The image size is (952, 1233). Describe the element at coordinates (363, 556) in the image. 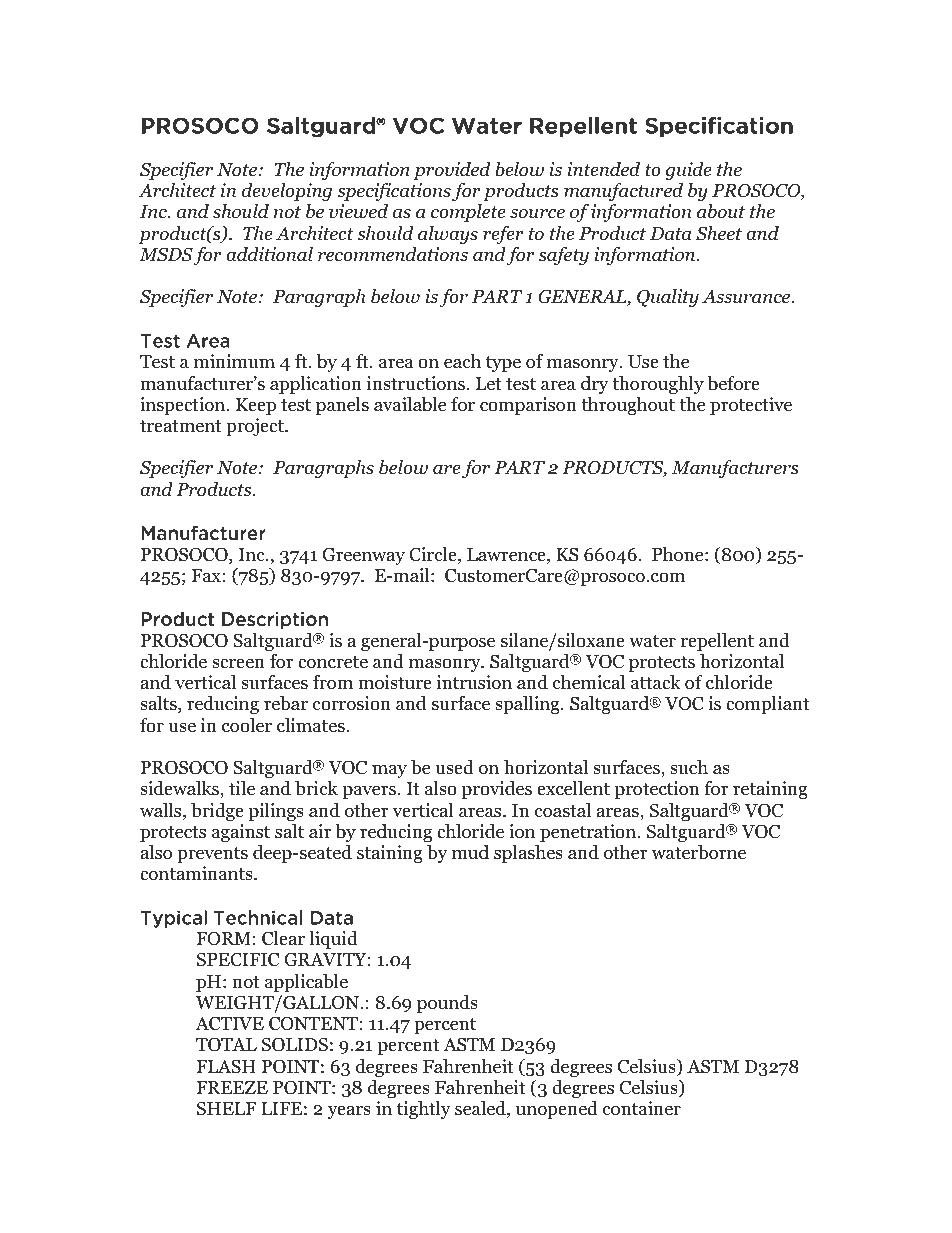

I see `Greenway` at that location.
